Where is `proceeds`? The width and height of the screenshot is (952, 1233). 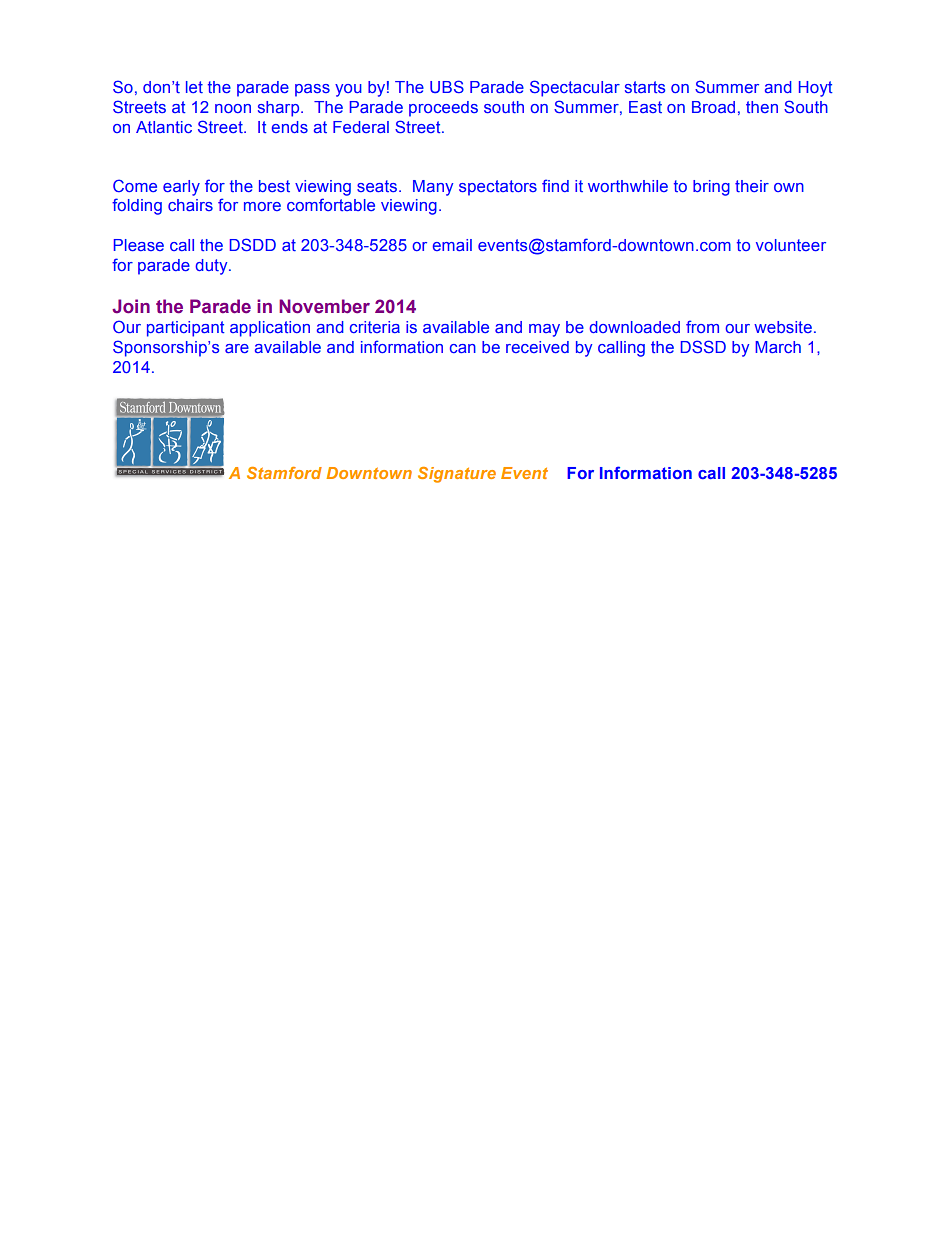
proceeds is located at coordinates (443, 109).
